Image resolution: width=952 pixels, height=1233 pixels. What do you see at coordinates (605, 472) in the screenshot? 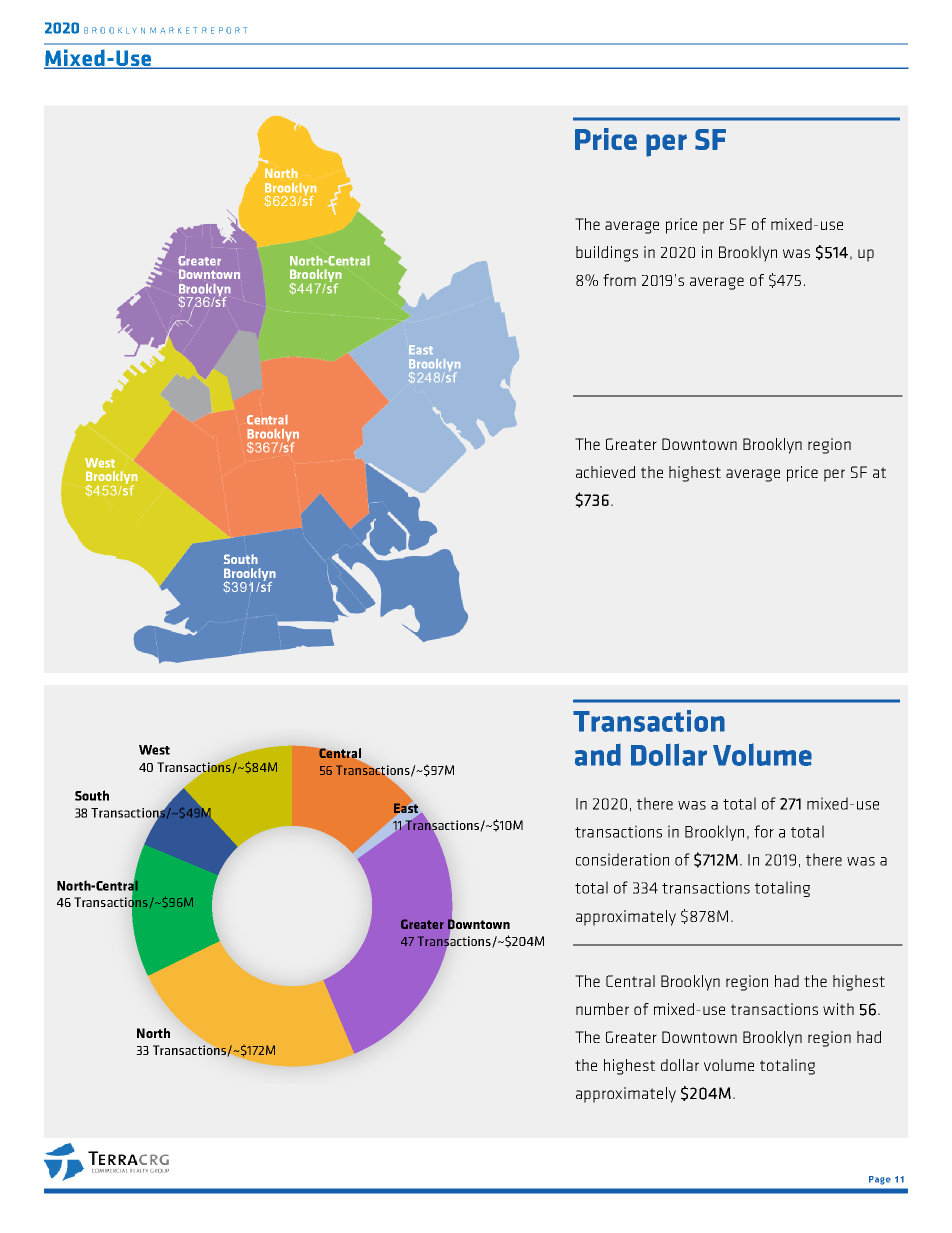
I see `achieved` at bounding box center [605, 472].
